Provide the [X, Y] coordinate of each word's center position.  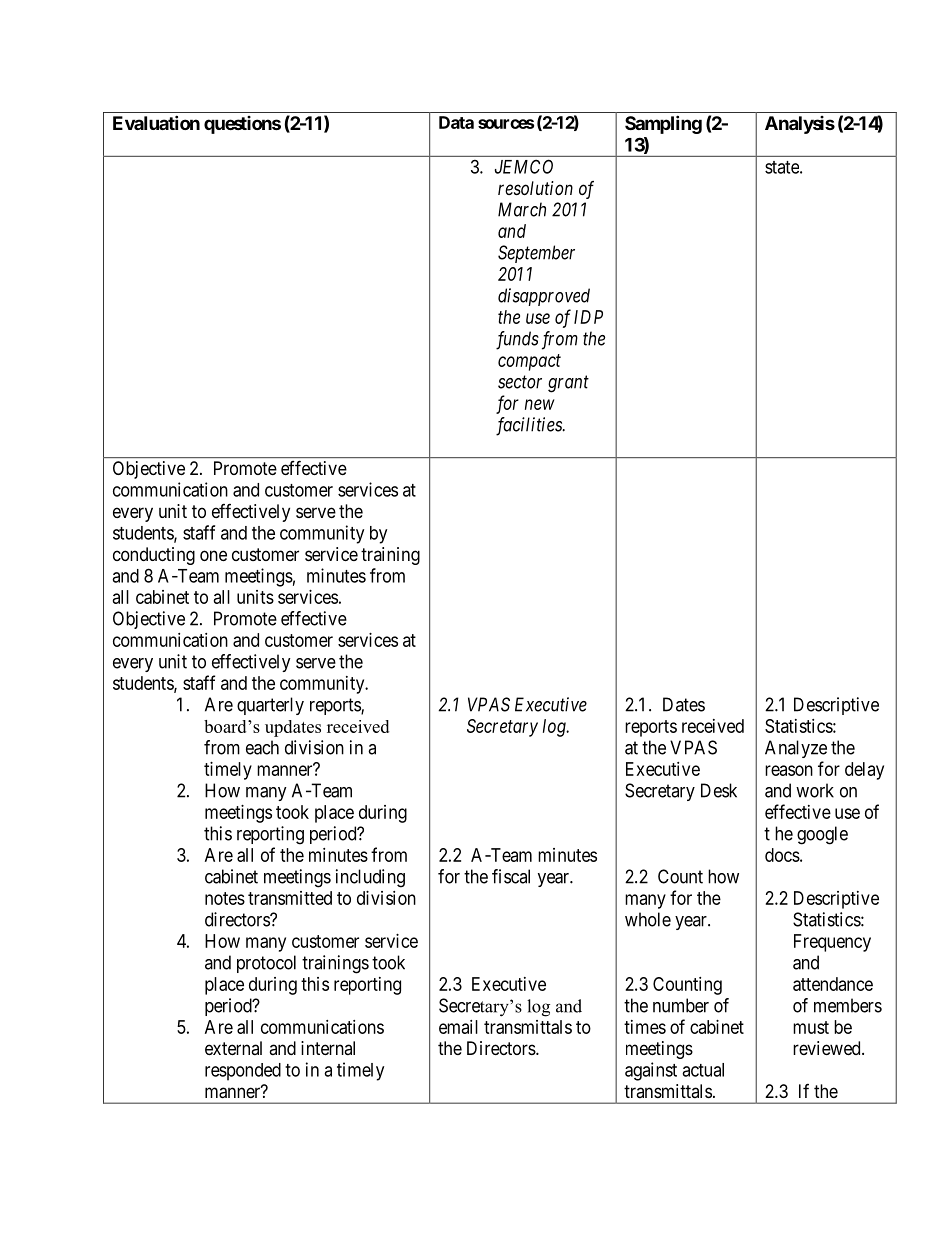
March [522, 209]
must [811, 1027]
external [233, 1048]
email [458, 1027]
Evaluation [156, 122]
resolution [535, 188]
